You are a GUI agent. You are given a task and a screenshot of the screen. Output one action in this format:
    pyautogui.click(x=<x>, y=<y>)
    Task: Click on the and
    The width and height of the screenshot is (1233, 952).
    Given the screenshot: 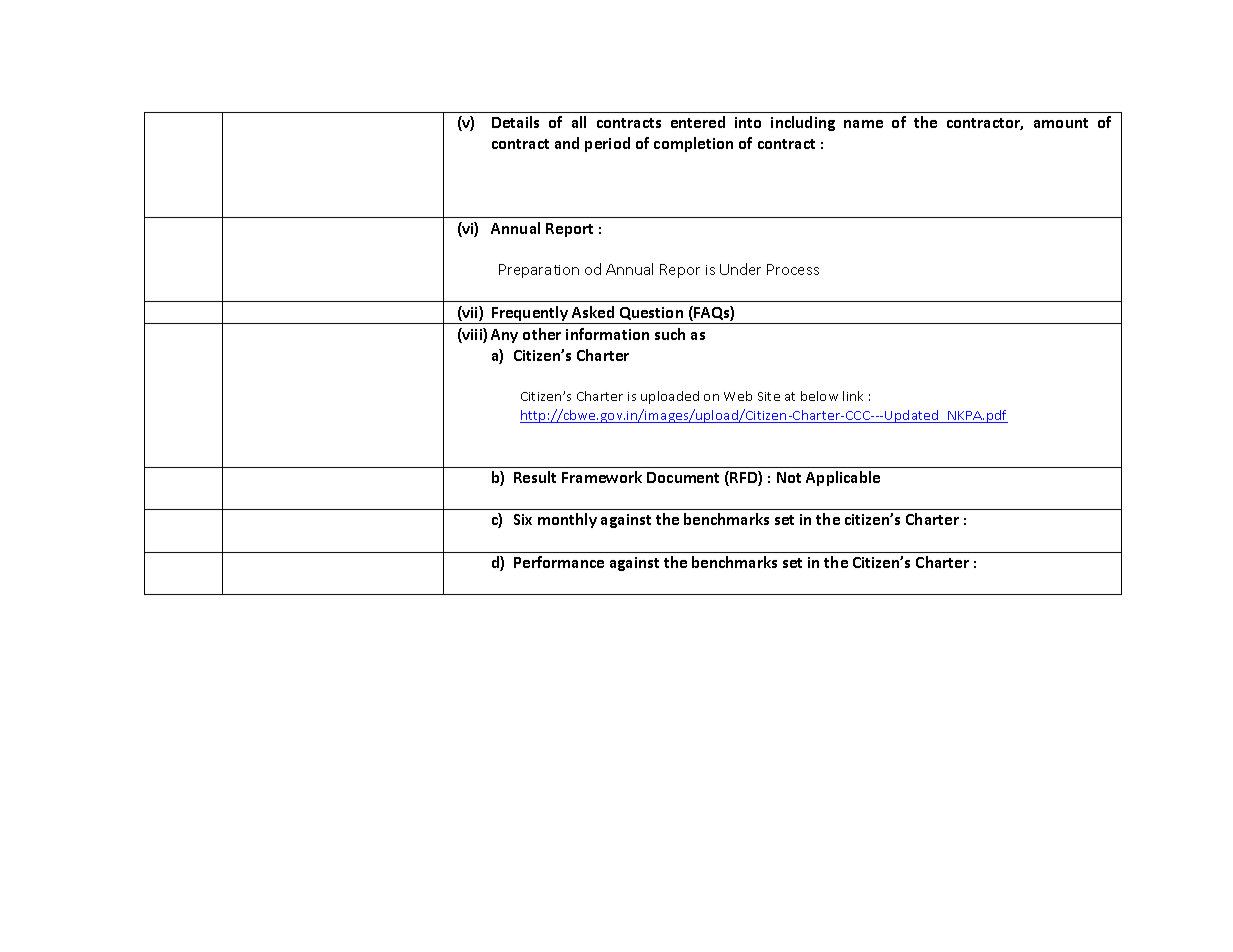 What is the action you would take?
    pyautogui.click(x=567, y=143)
